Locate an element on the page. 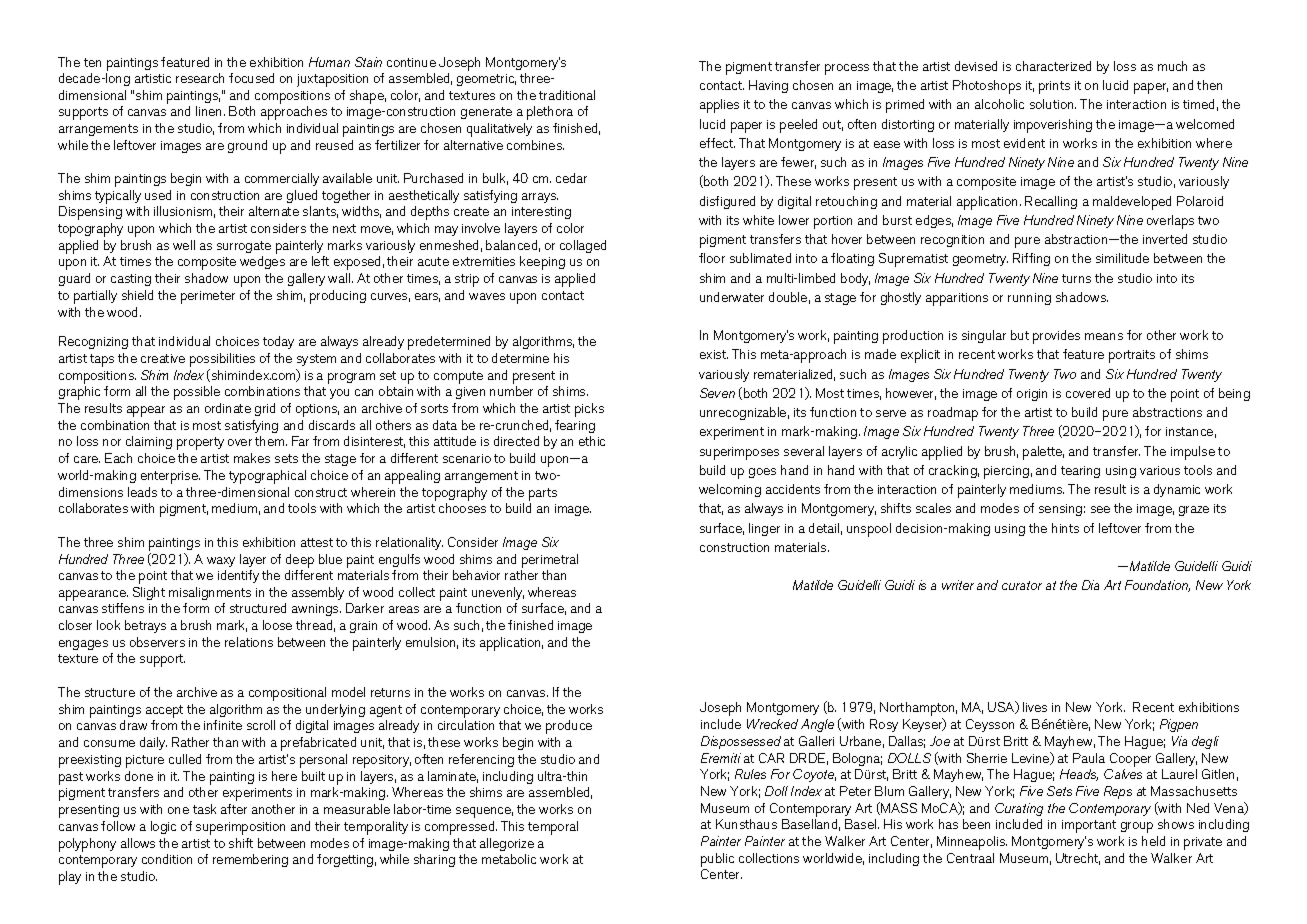  Dia is located at coordinates (1090, 585).
